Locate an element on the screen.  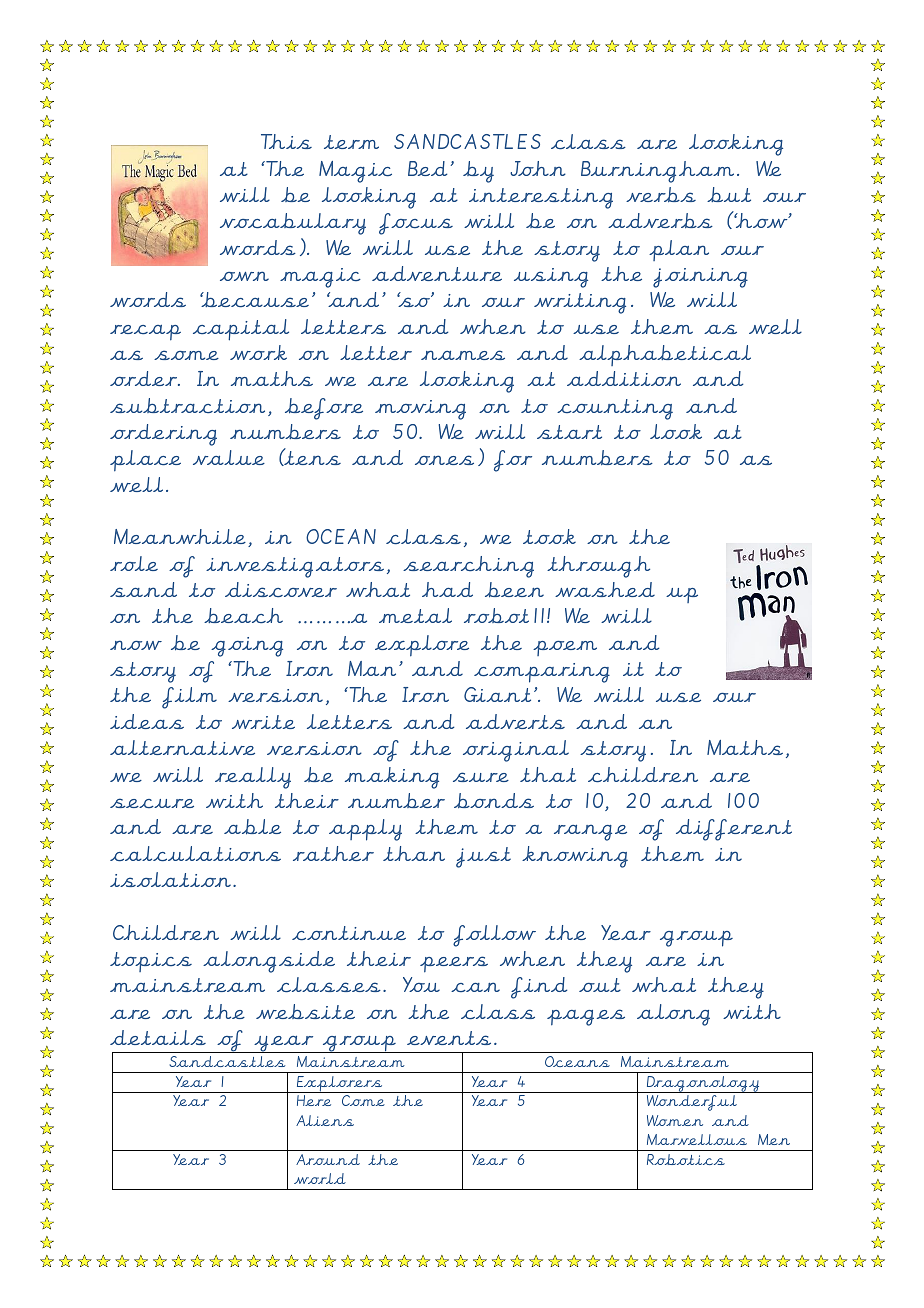
but is located at coordinates (729, 194).
